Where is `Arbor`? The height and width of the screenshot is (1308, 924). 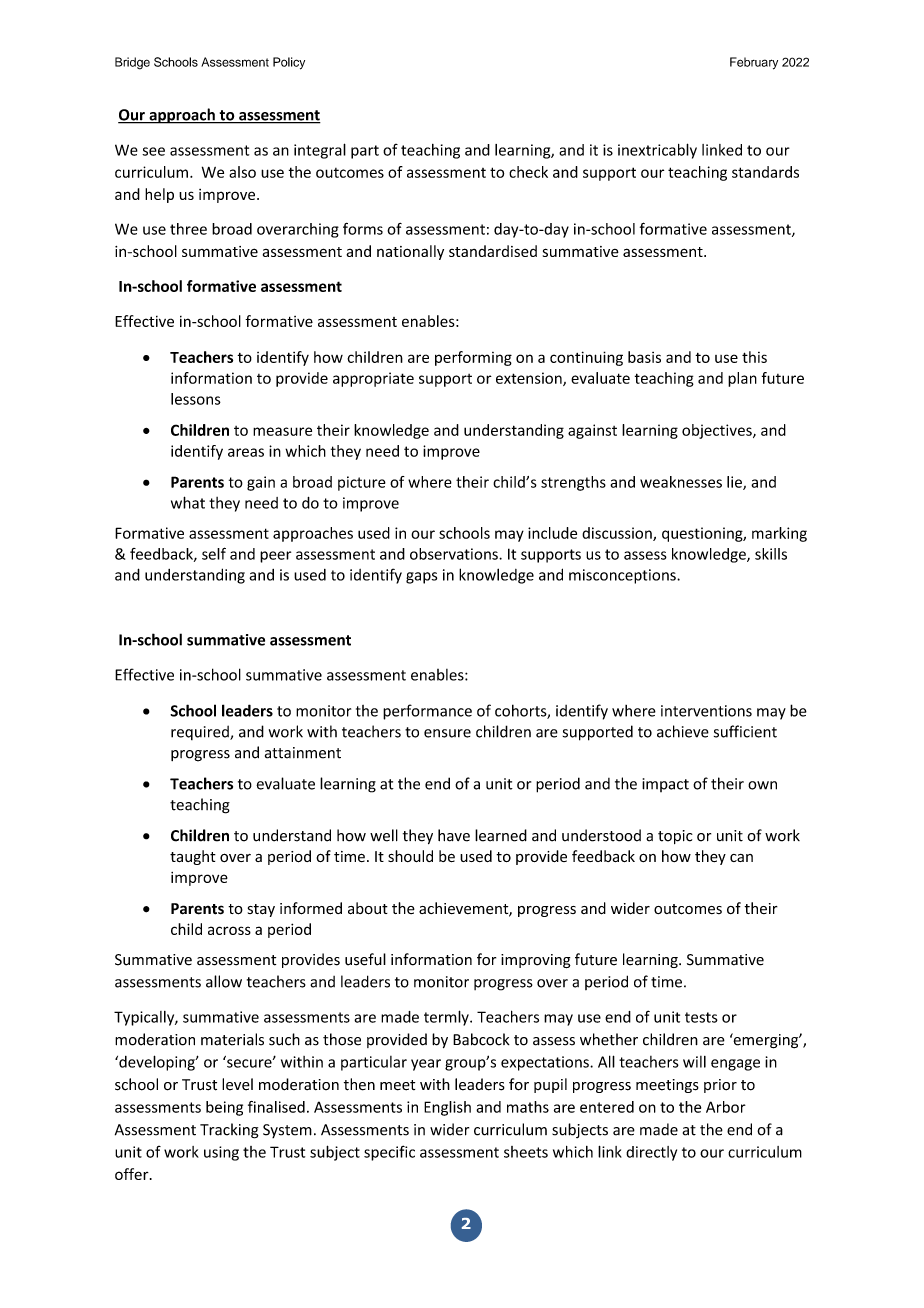
Arbor is located at coordinates (726, 1107).
